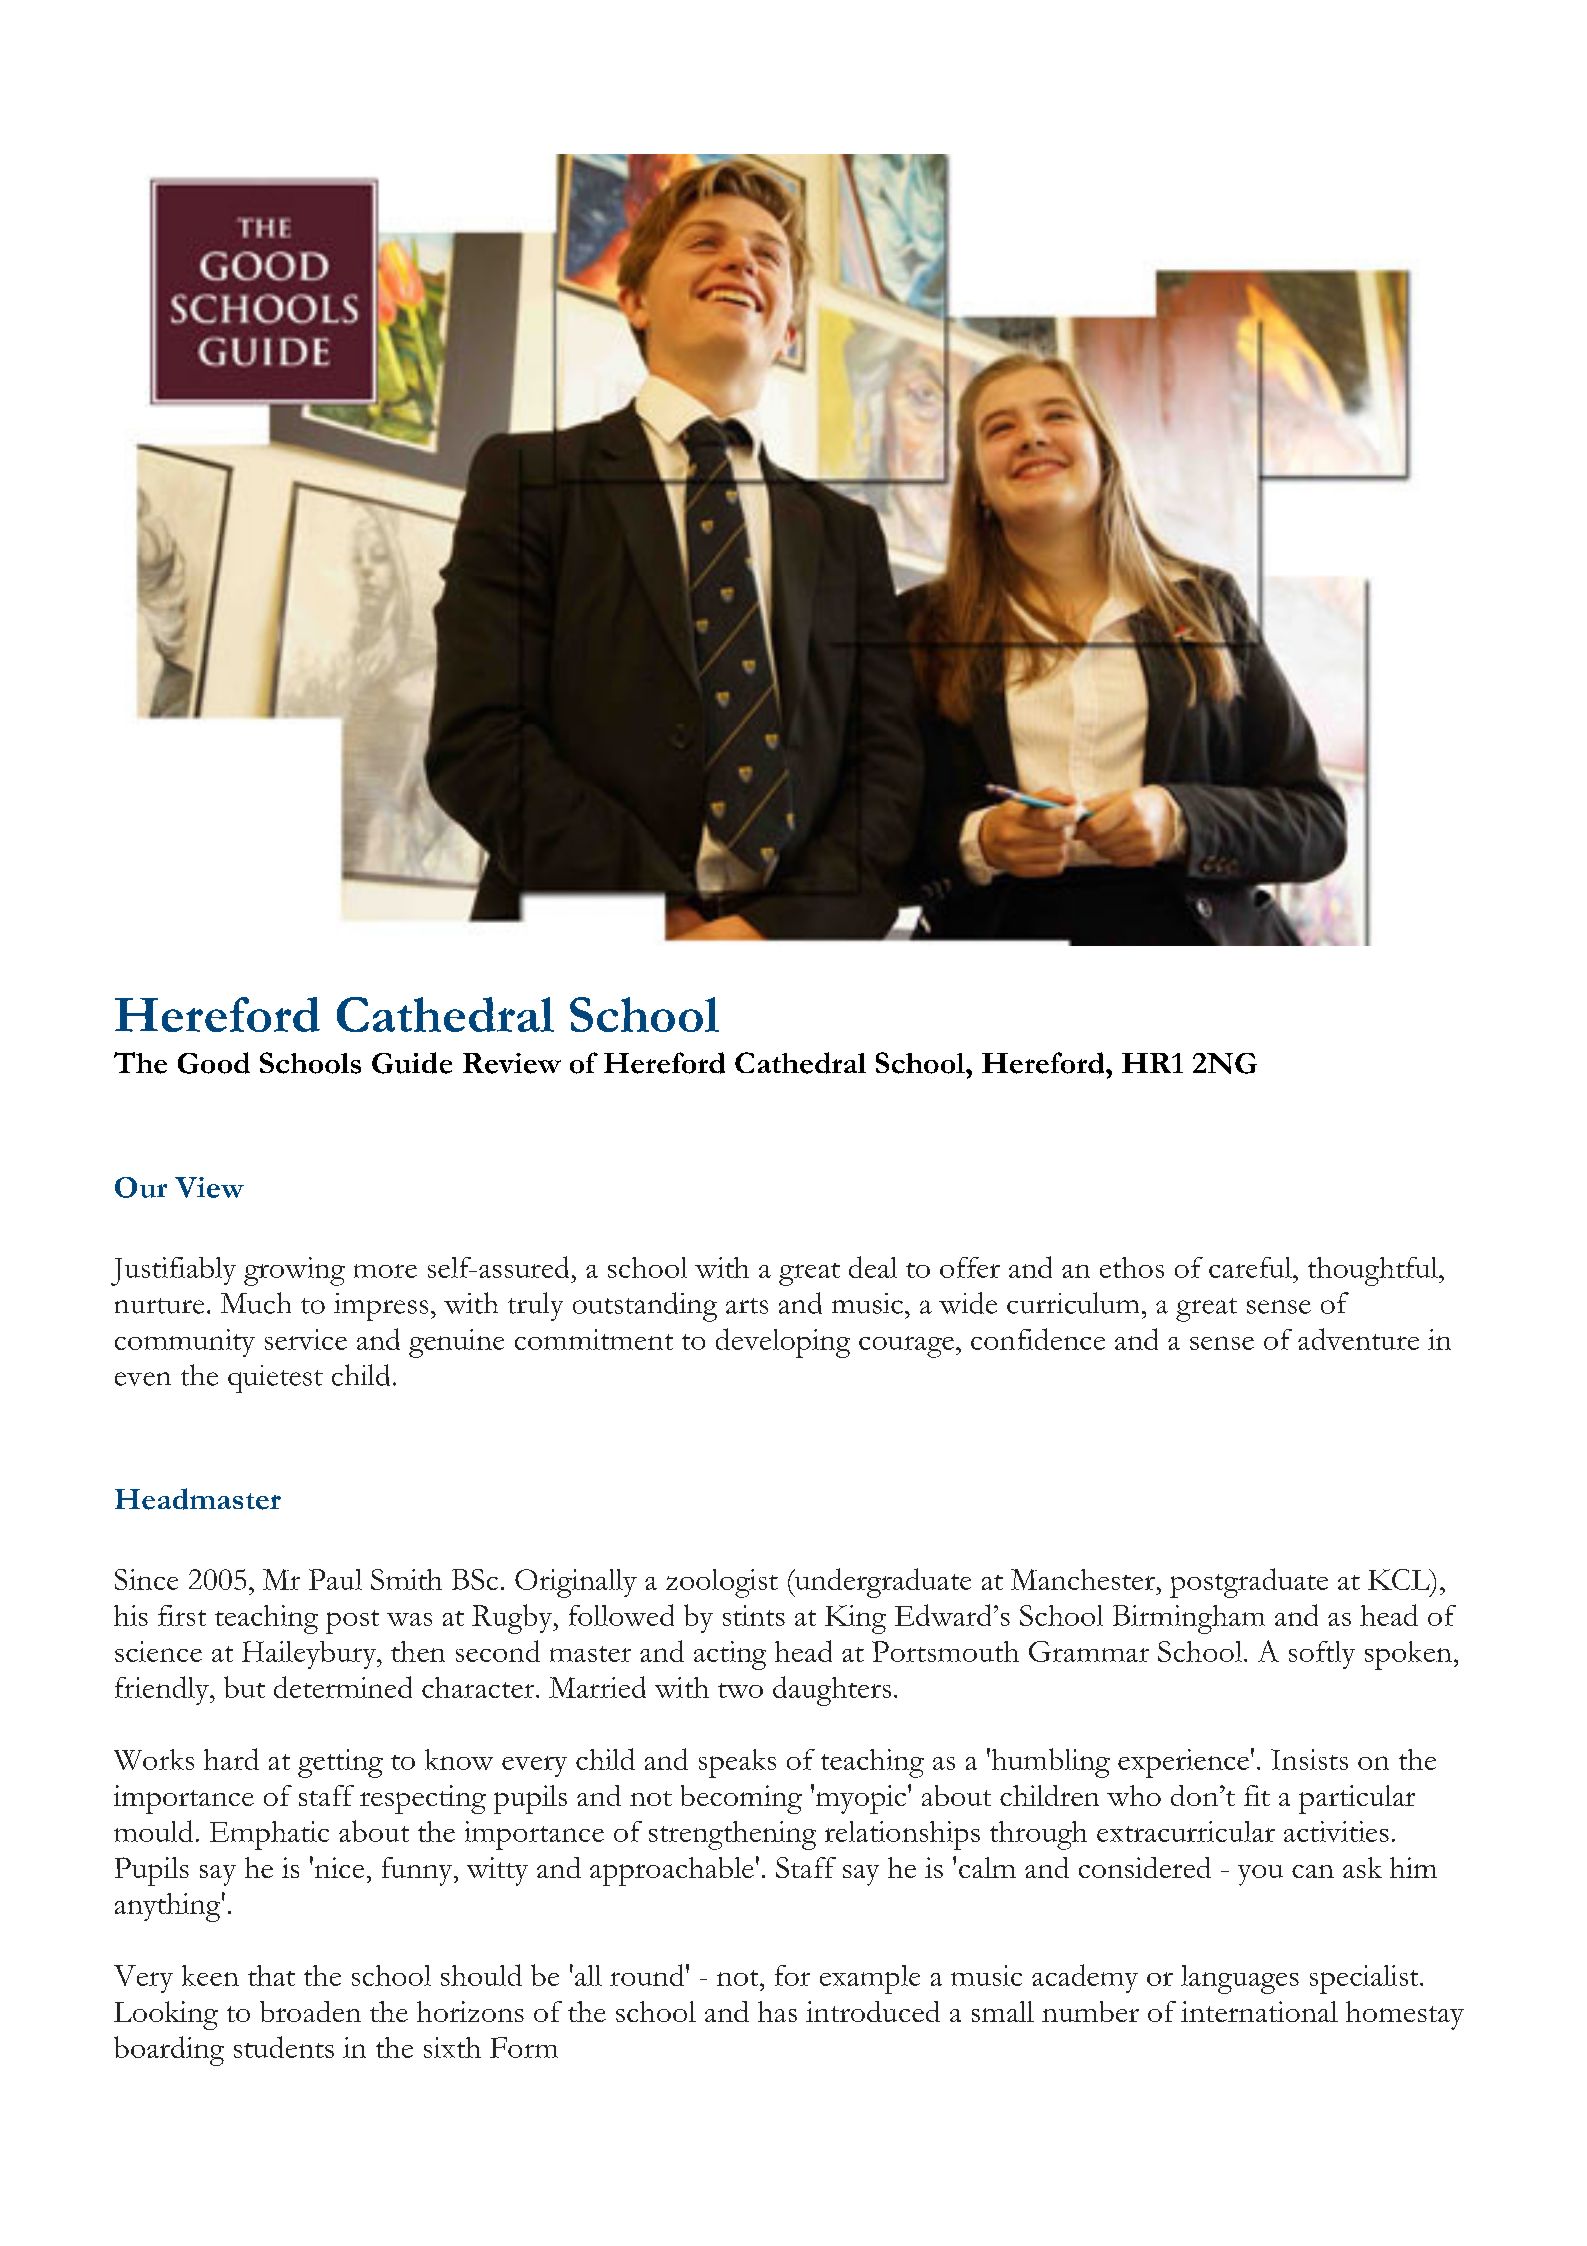 Image resolution: width=1587 pixels, height=2246 pixels. I want to click on becoming, so click(741, 1799).
